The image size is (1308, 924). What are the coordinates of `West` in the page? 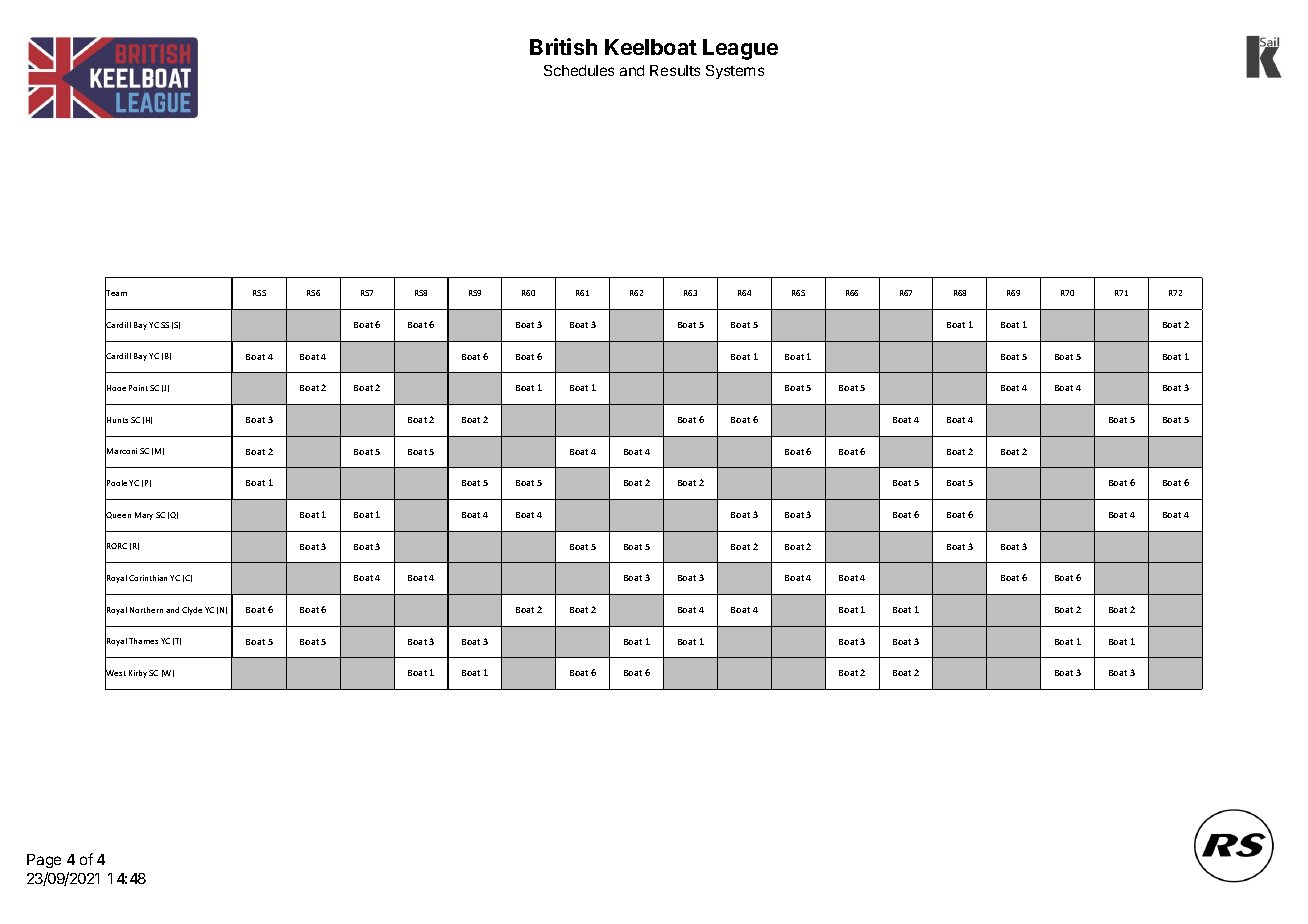 It's located at (115, 673).
